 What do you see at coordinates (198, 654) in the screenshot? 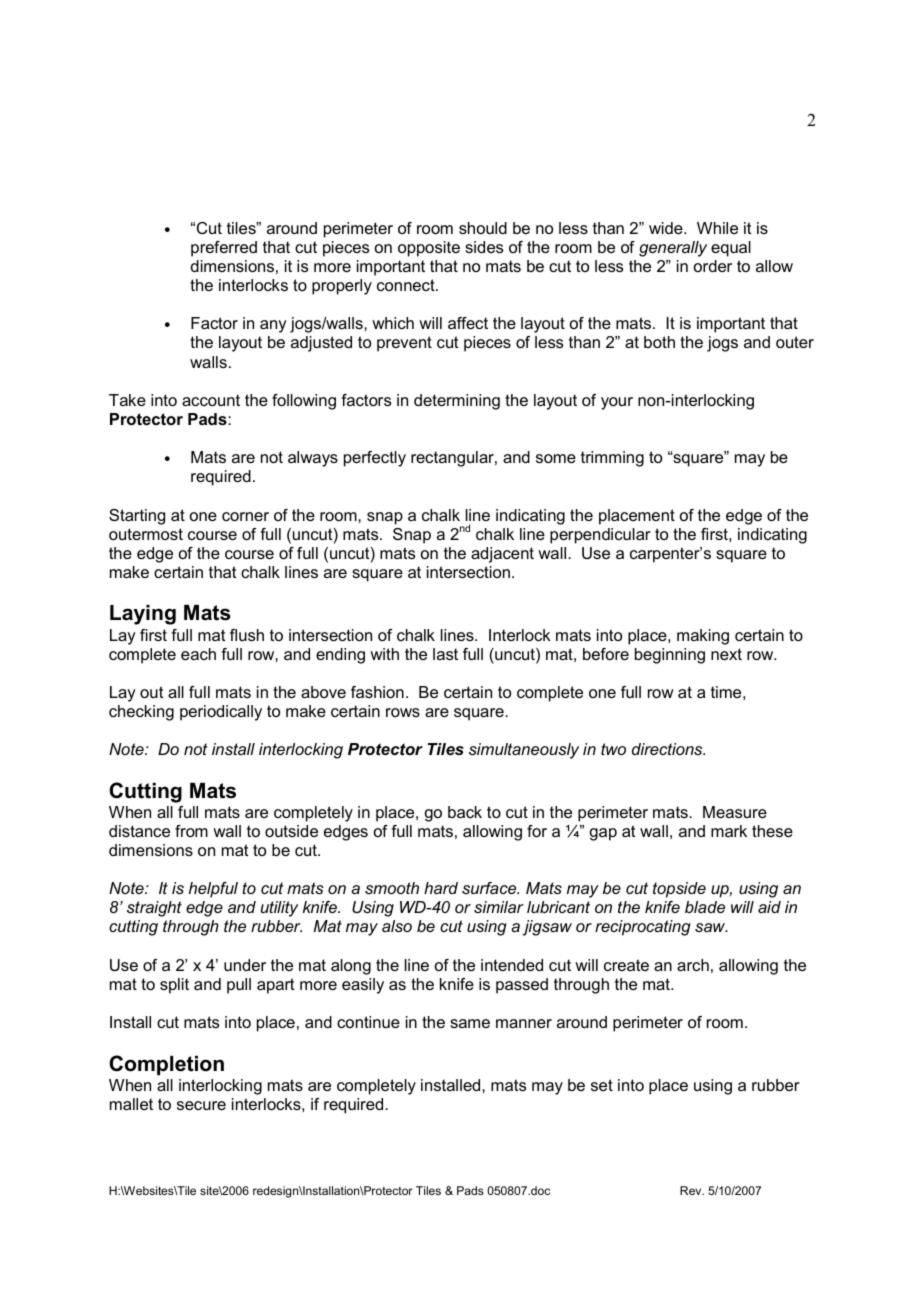
I see `each` at bounding box center [198, 654].
